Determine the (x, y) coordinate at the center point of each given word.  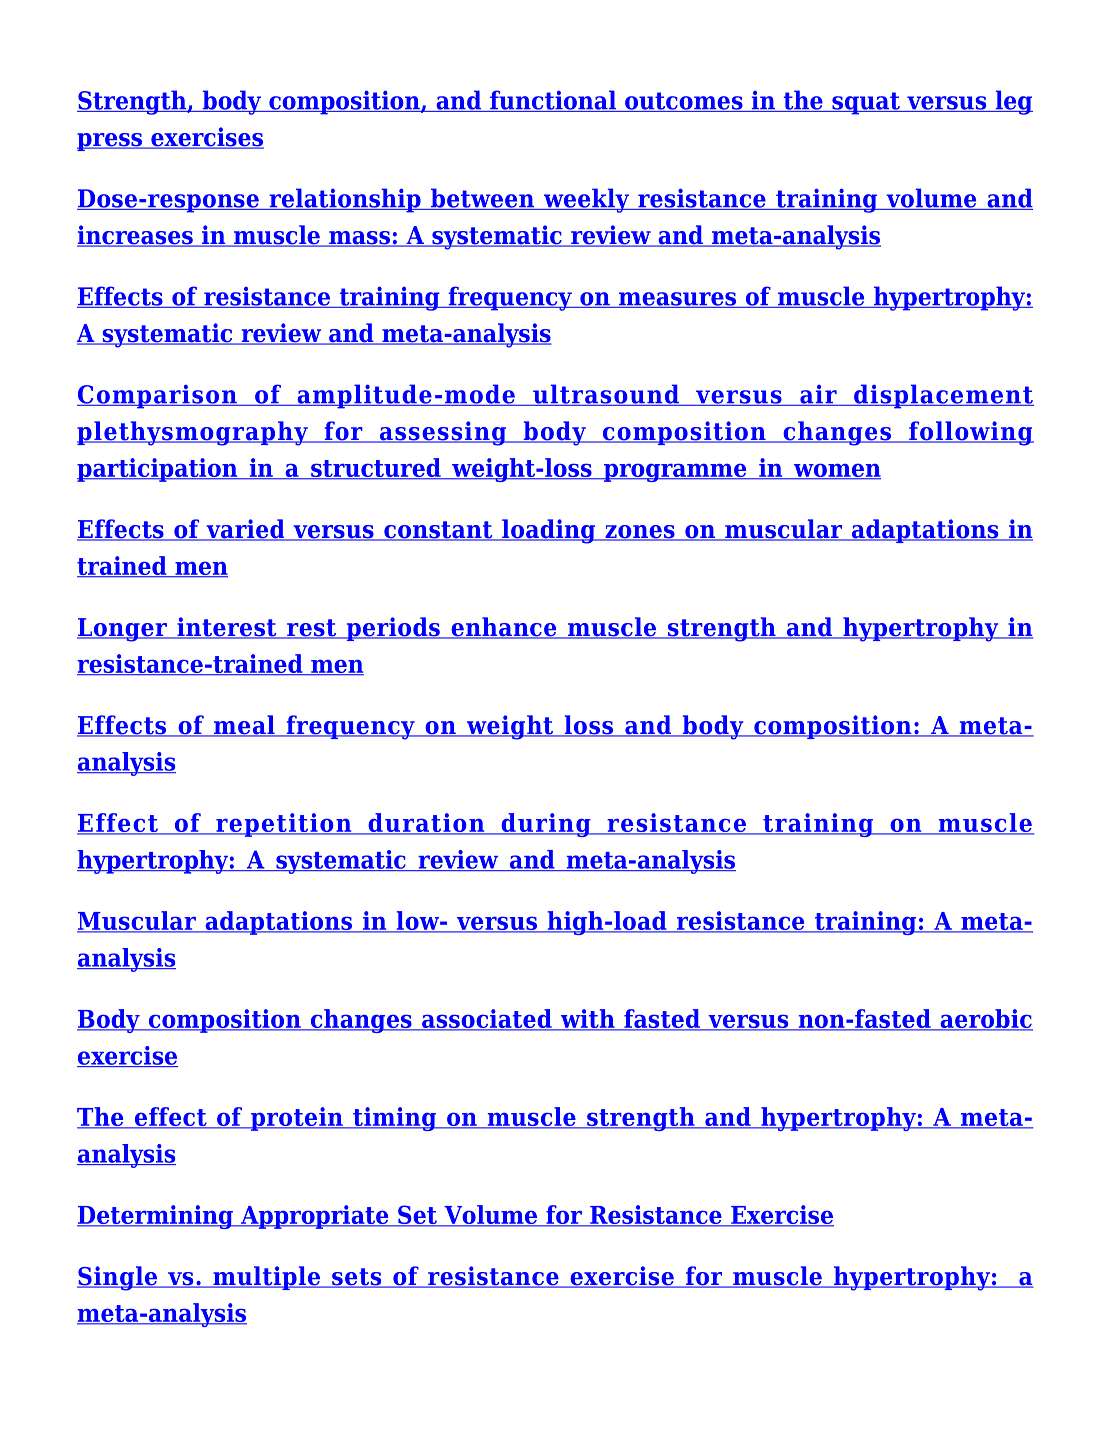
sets (357, 1278)
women (836, 471)
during (546, 825)
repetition (284, 825)
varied (245, 530)
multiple (266, 1278)
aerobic (985, 1020)
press (110, 142)
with (587, 1020)
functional (553, 101)
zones (640, 533)
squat (866, 103)
